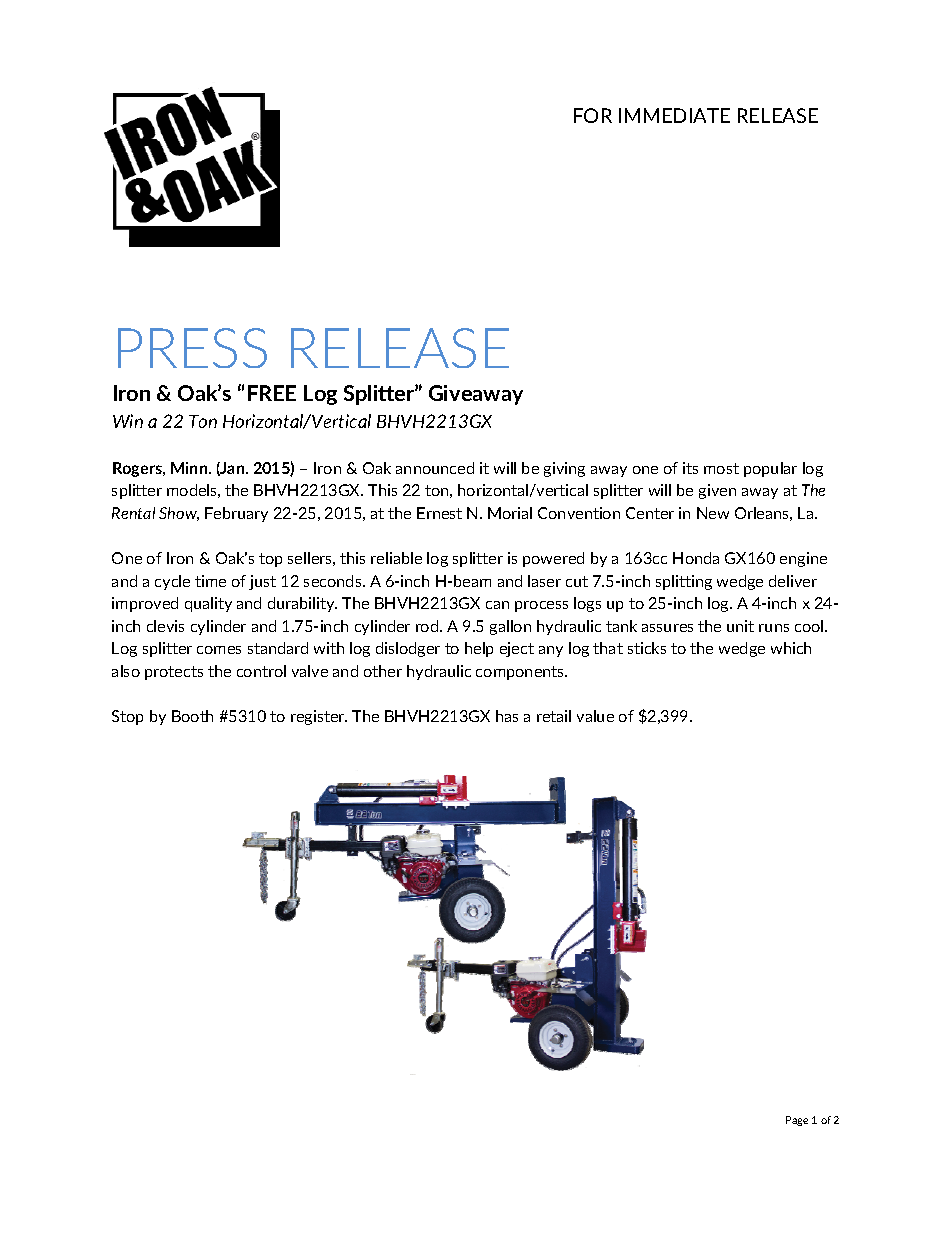 Image resolution: width=952 pixels, height=1233 pixels. Describe the element at coordinates (497, 605) in the screenshot. I see `can` at that location.
